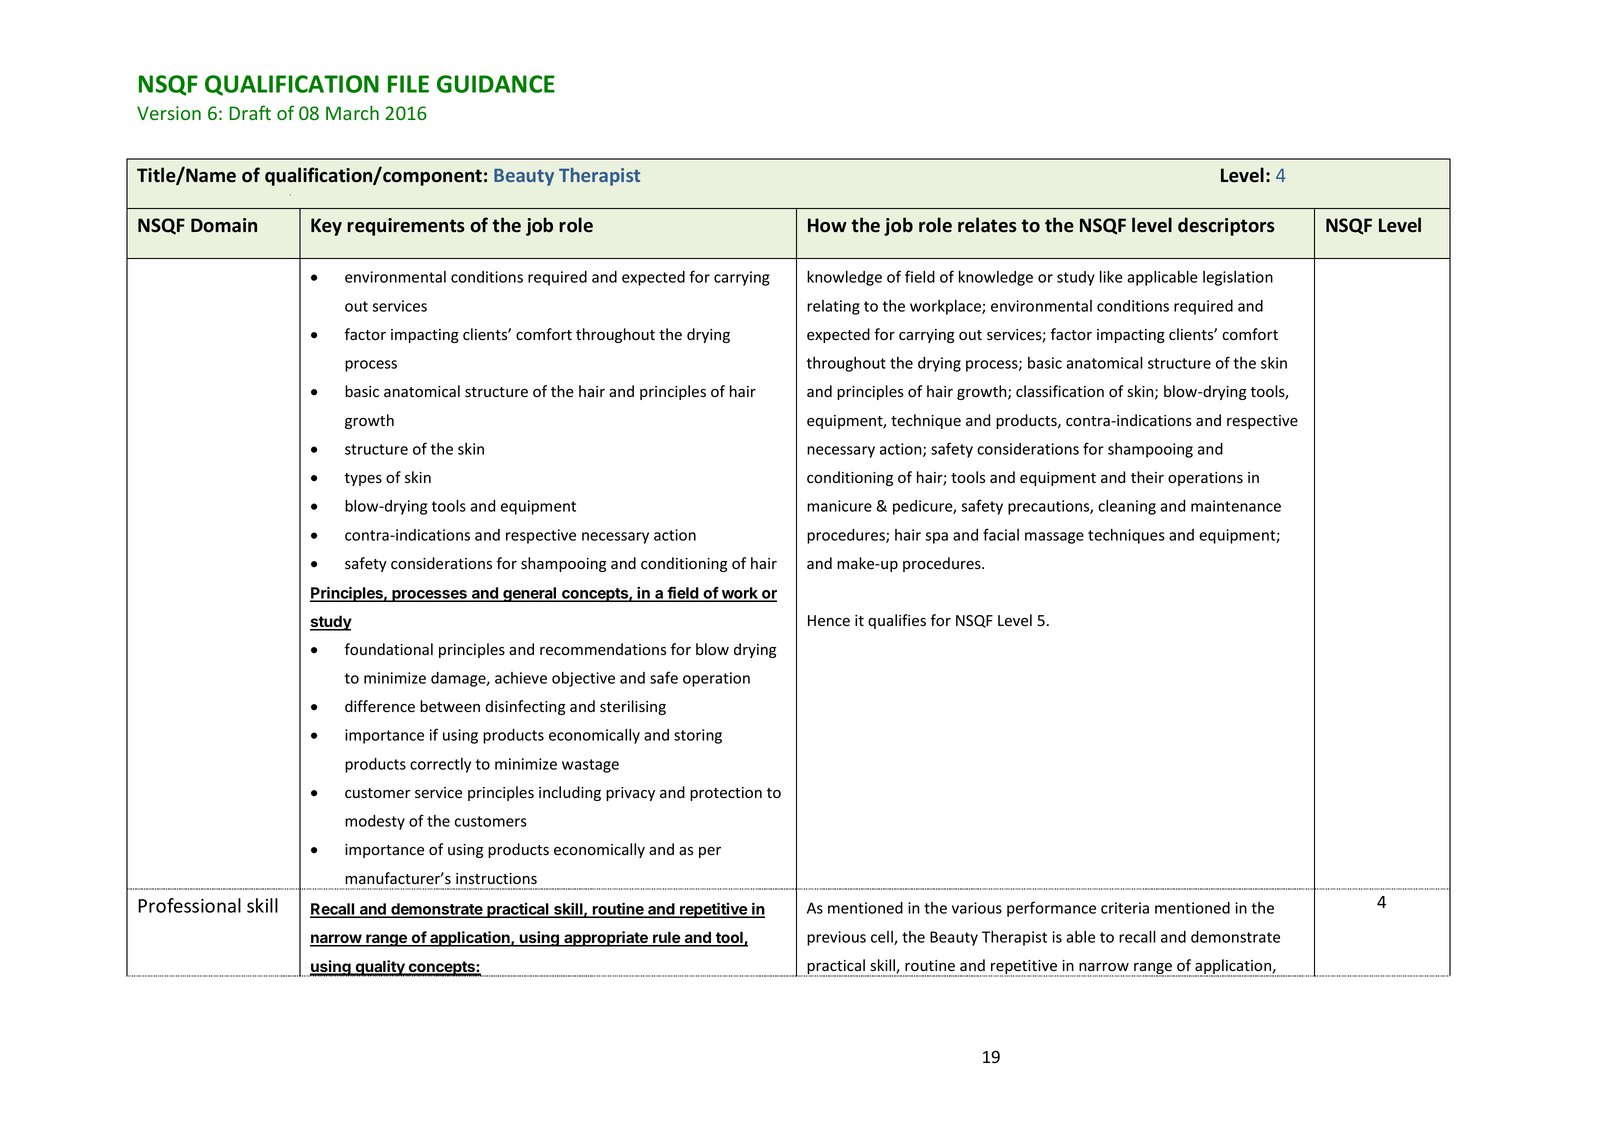 This image has width=1607, height=1136. What do you see at coordinates (897, 621) in the image?
I see `qualifies` at bounding box center [897, 621].
